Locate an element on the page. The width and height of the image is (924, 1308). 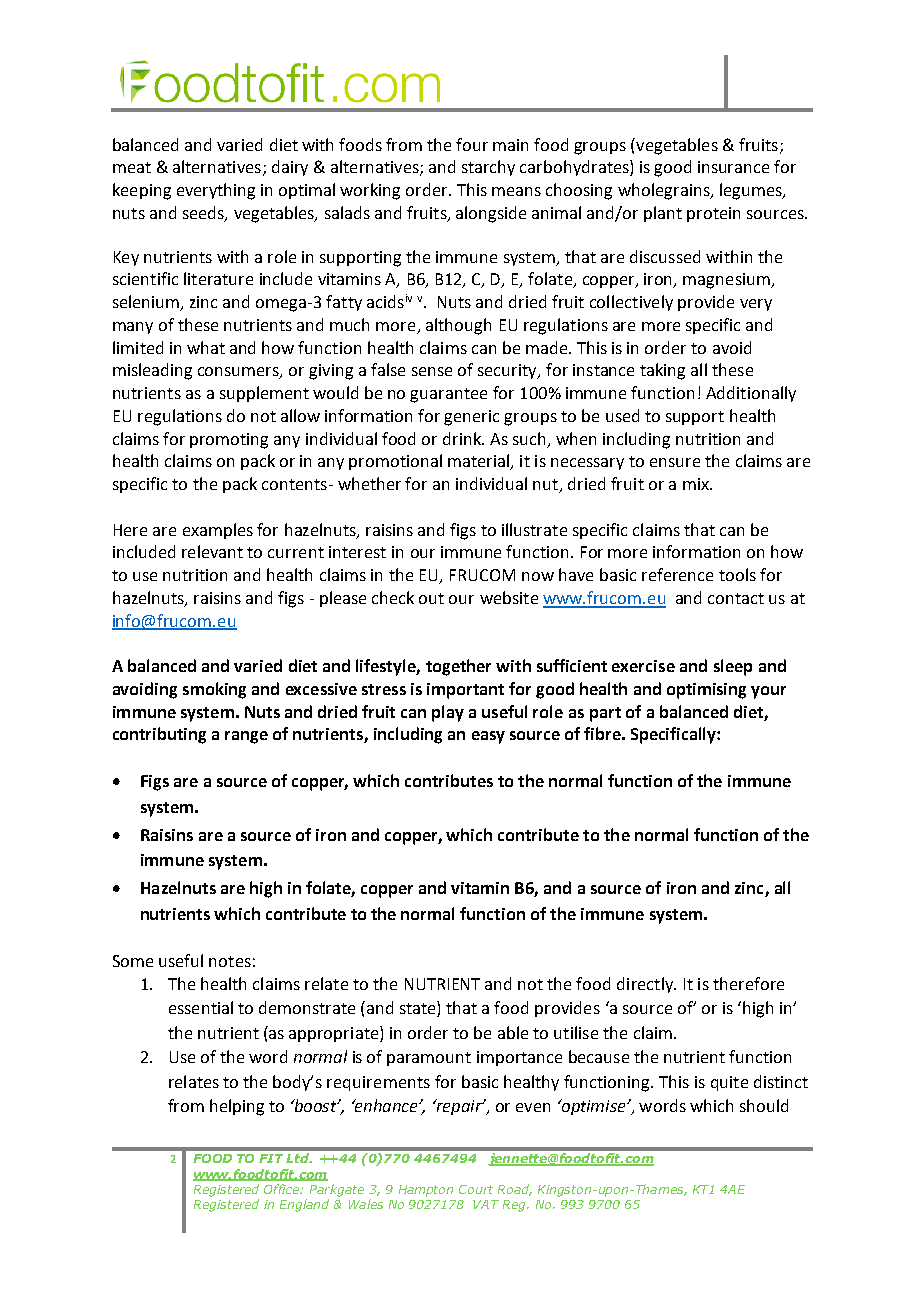
directly is located at coordinates (646, 985).
